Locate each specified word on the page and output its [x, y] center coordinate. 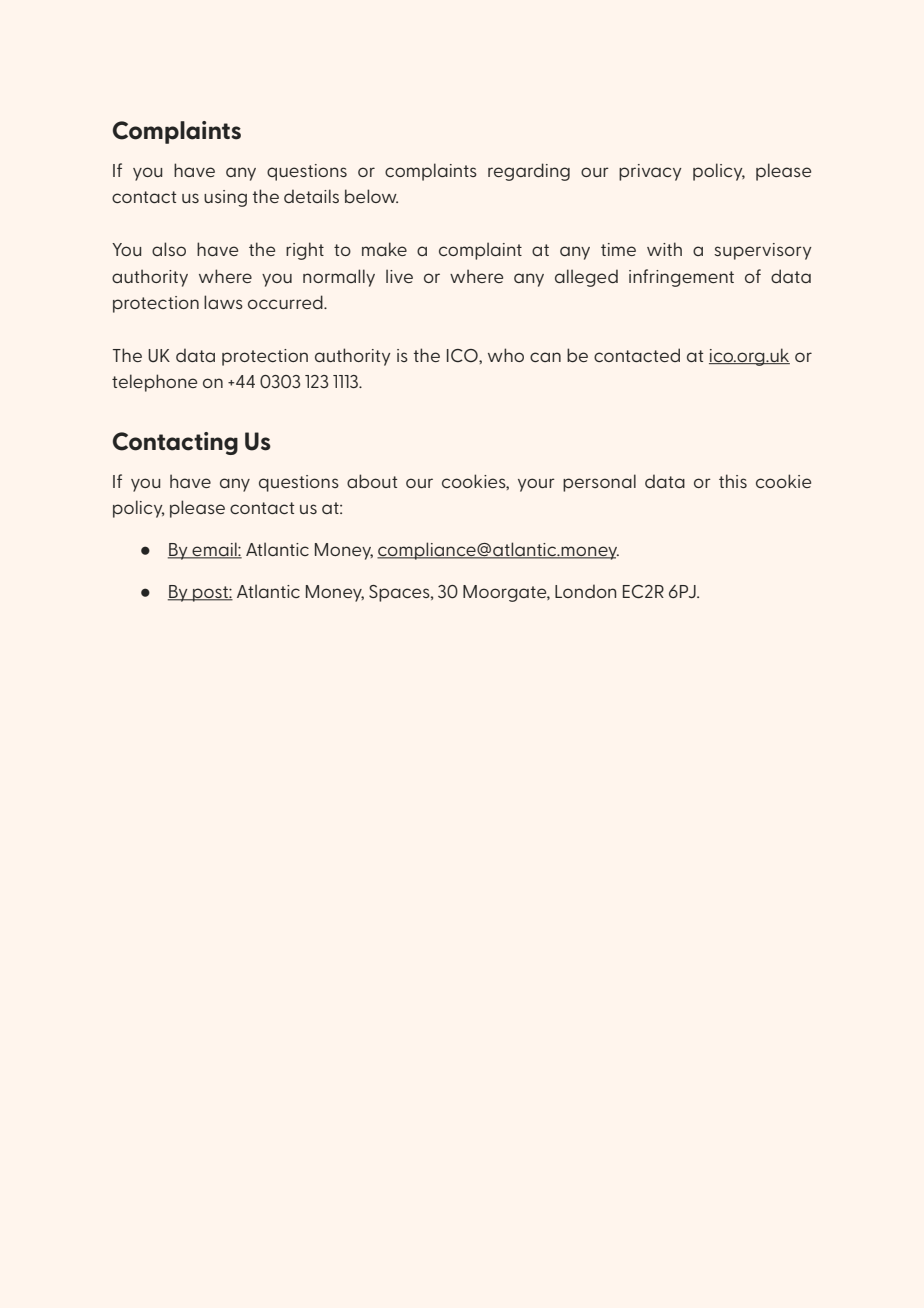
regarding [529, 172]
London [585, 591]
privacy [650, 172]
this [733, 481]
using [225, 198]
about [372, 481]
